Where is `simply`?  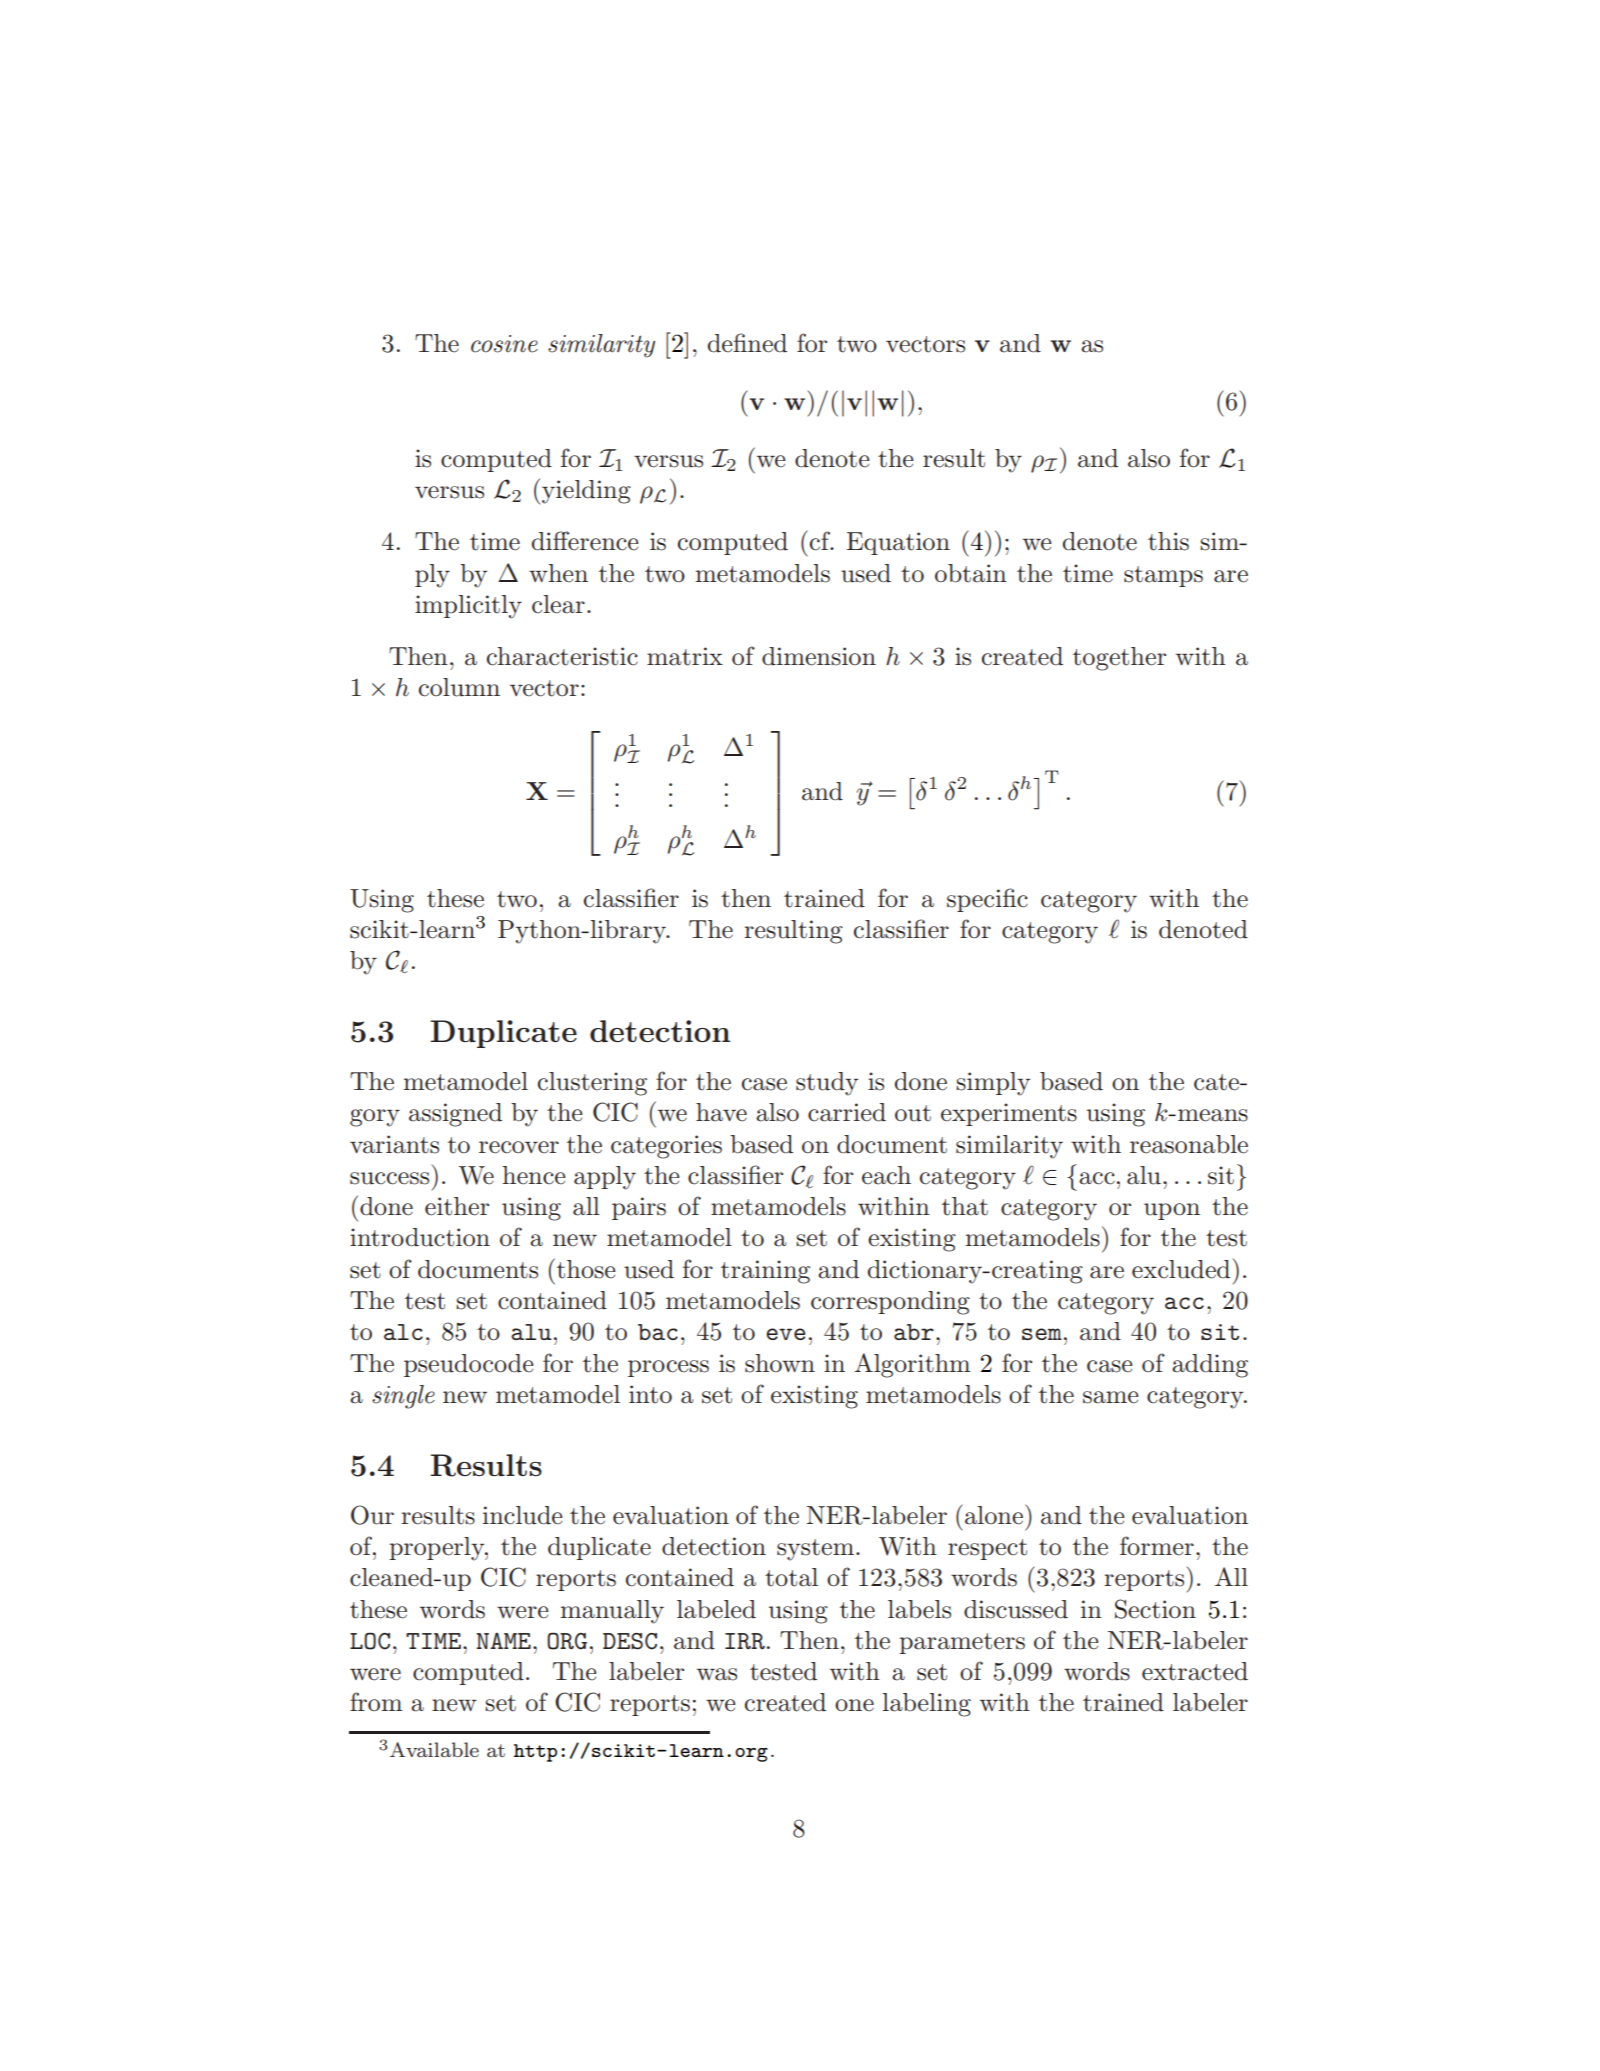
simply is located at coordinates (993, 1084).
